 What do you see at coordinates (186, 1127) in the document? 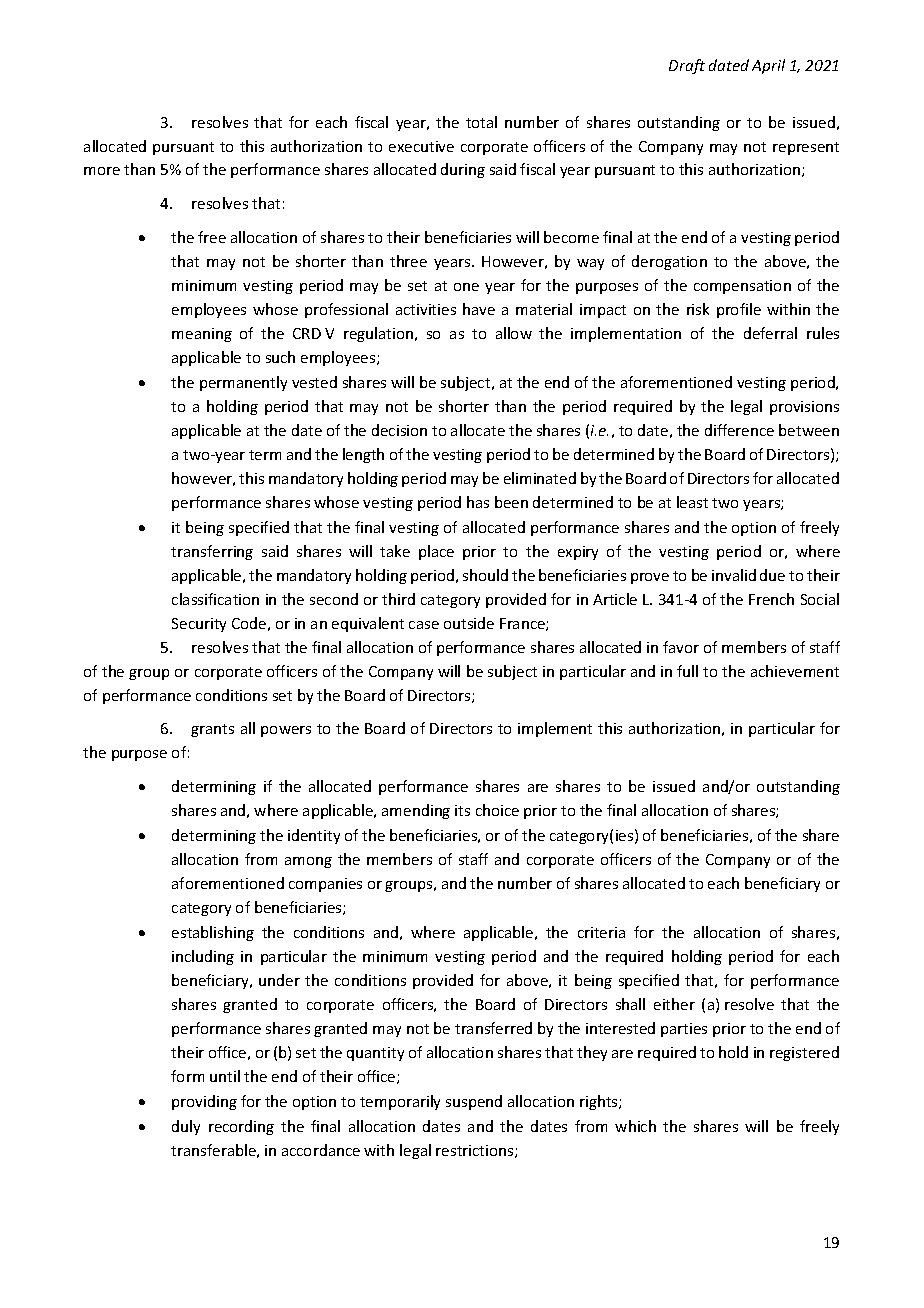
I see `duly` at bounding box center [186, 1127].
